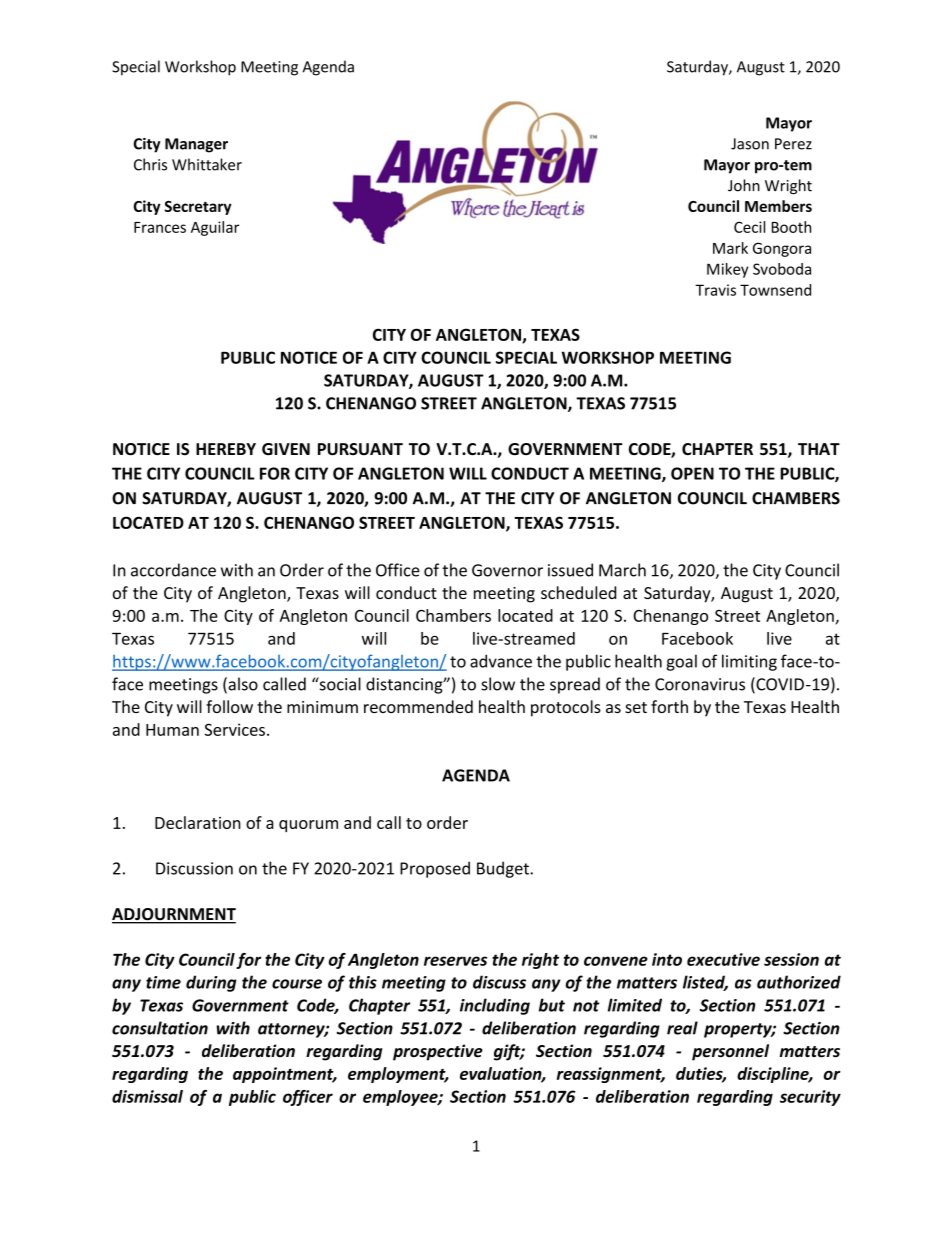 The width and height of the image is (952, 1233). What do you see at coordinates (198, 822) in the image?
I see `Declaration` at bounding box center [198, 822].
